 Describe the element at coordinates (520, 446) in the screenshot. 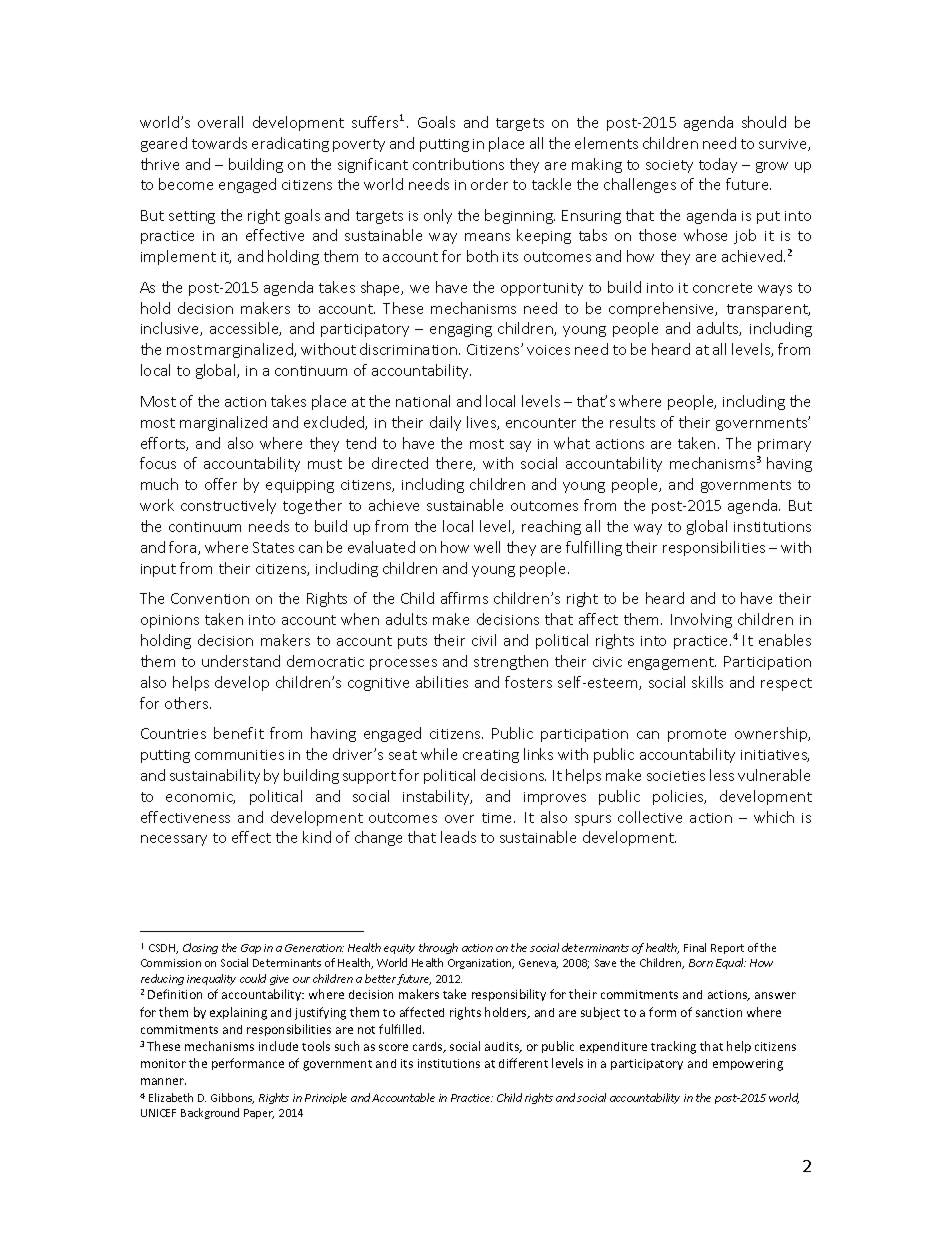

I see `say` at that location.
